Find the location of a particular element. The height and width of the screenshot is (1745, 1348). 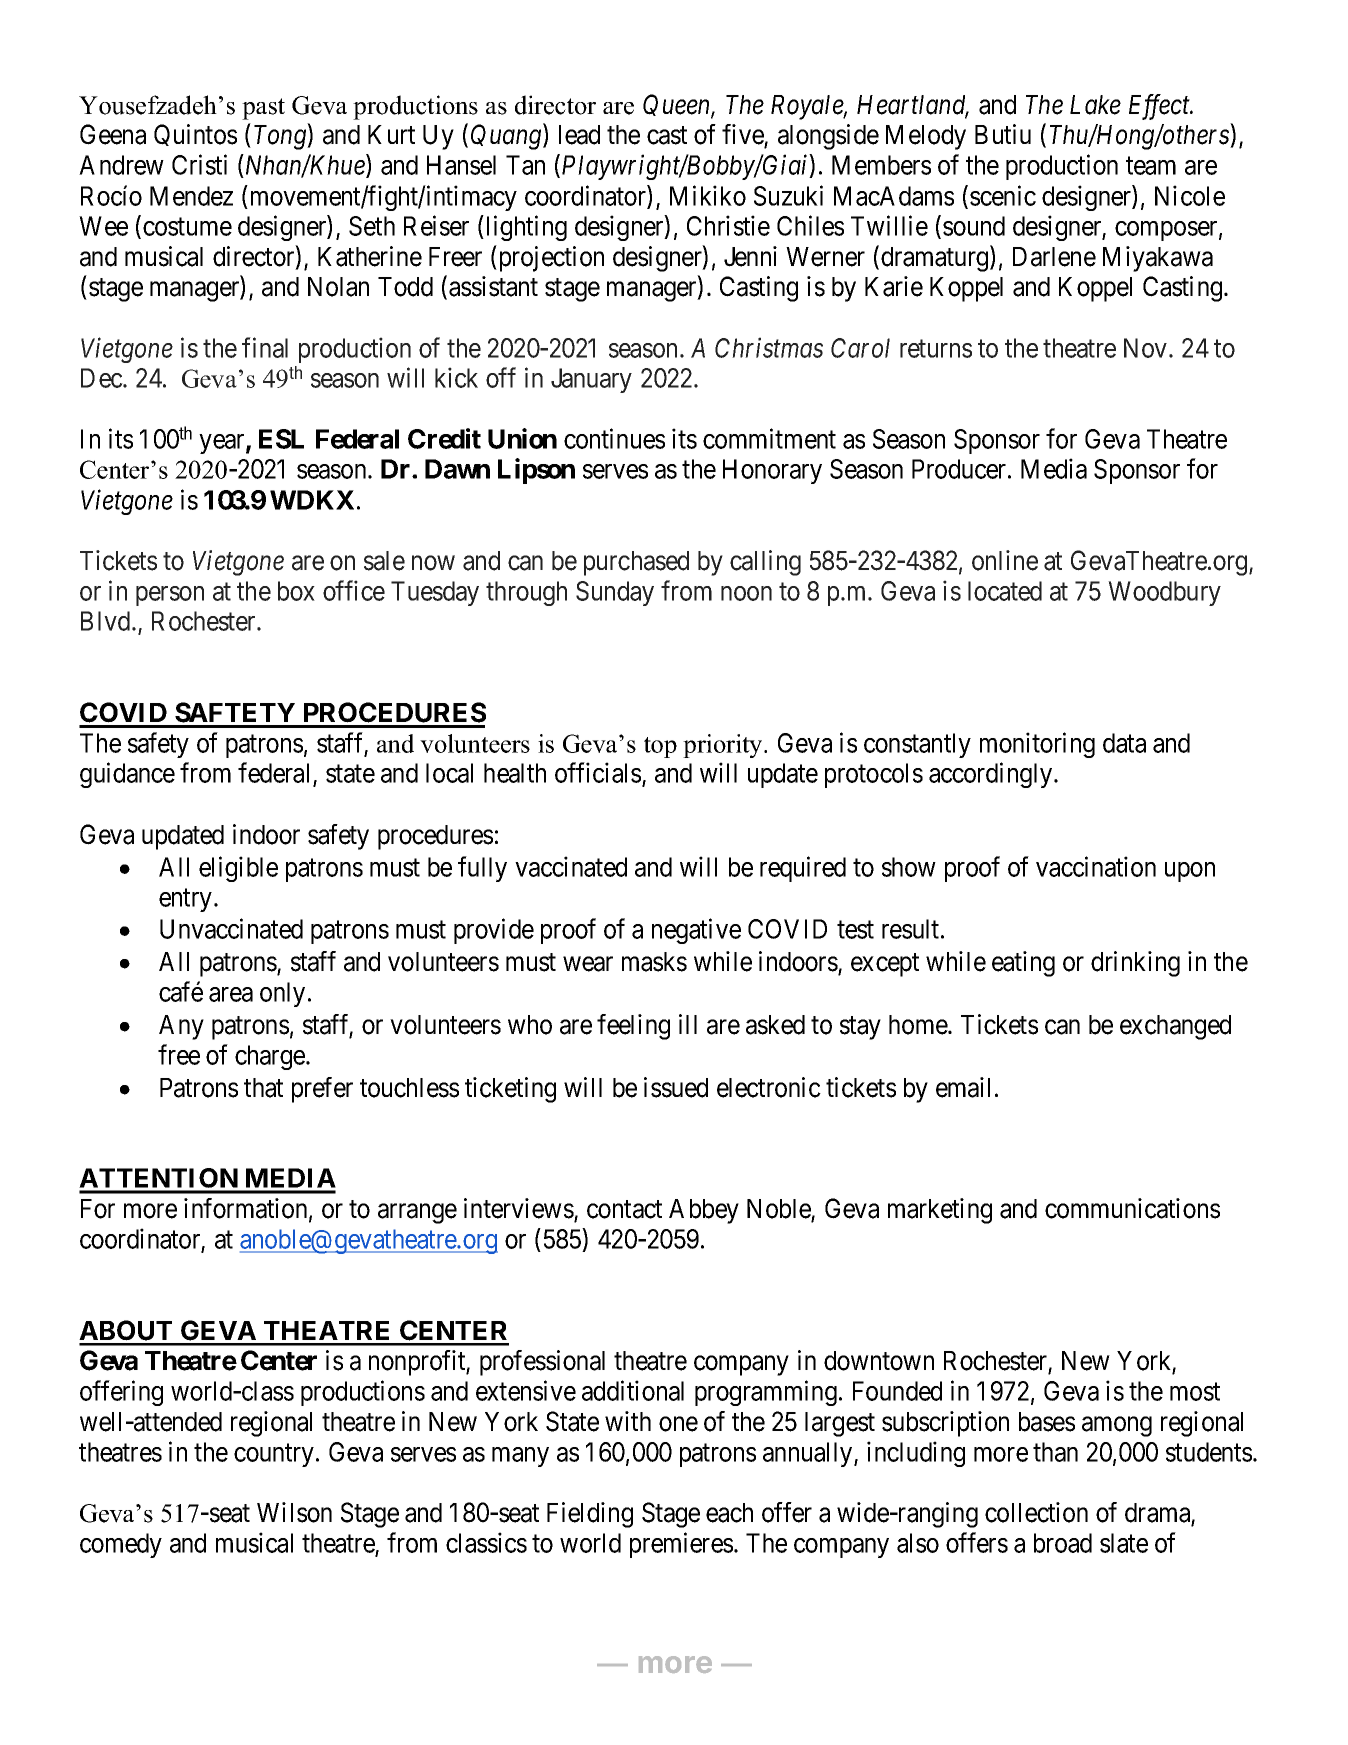

online is located at coordinates (1005, 560).
